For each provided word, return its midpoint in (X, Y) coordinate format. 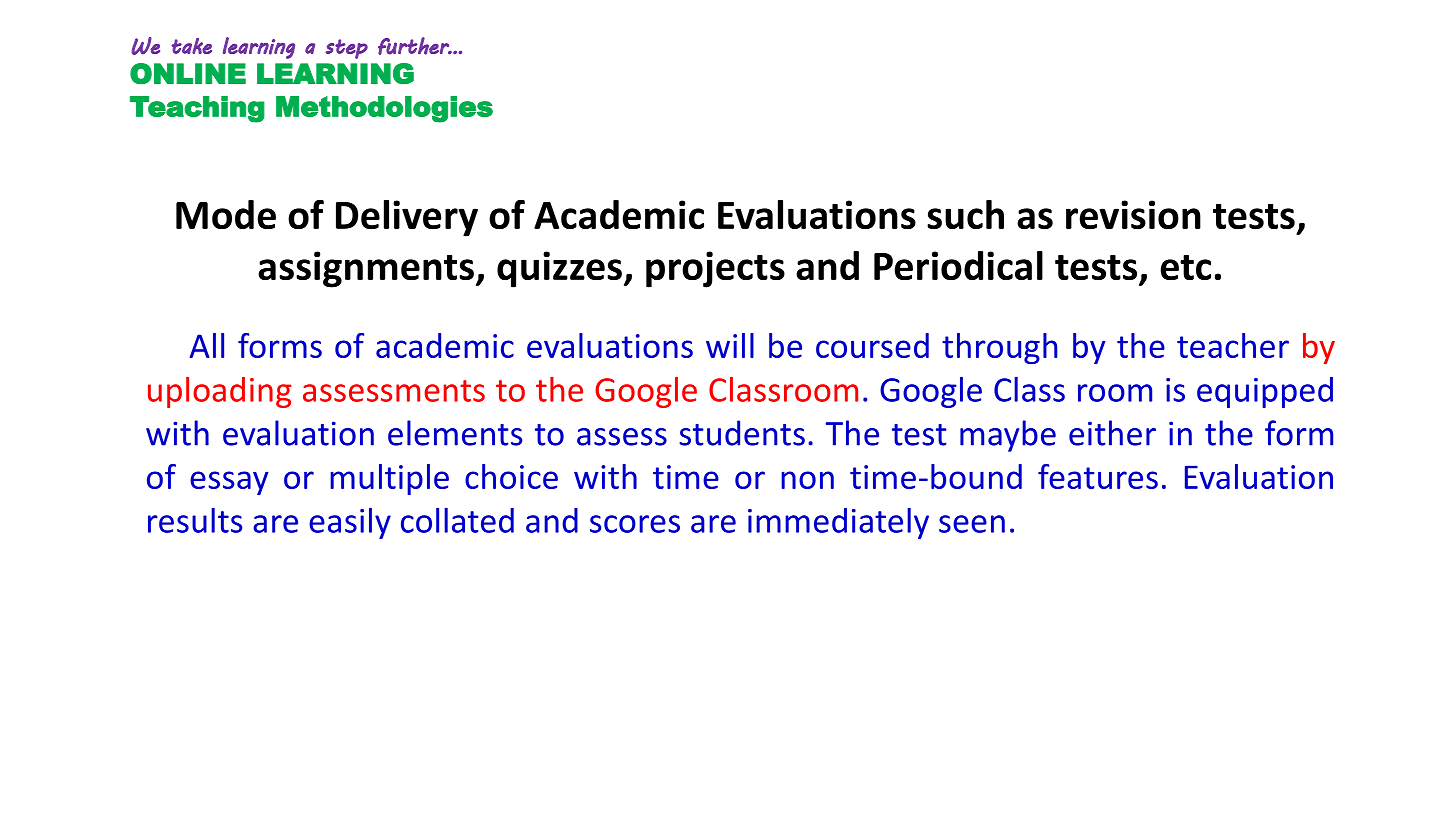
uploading (220, 392)
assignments (366, 269)
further (414, 46)
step (346, 49)
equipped (1265, 392)
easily (350, 523)
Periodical (958, 266)
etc (1186, 268)
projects (715, 269)
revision (1133, 215)
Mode (226, 215)
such (965, 215)
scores (635, 524)
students (742, 433)
